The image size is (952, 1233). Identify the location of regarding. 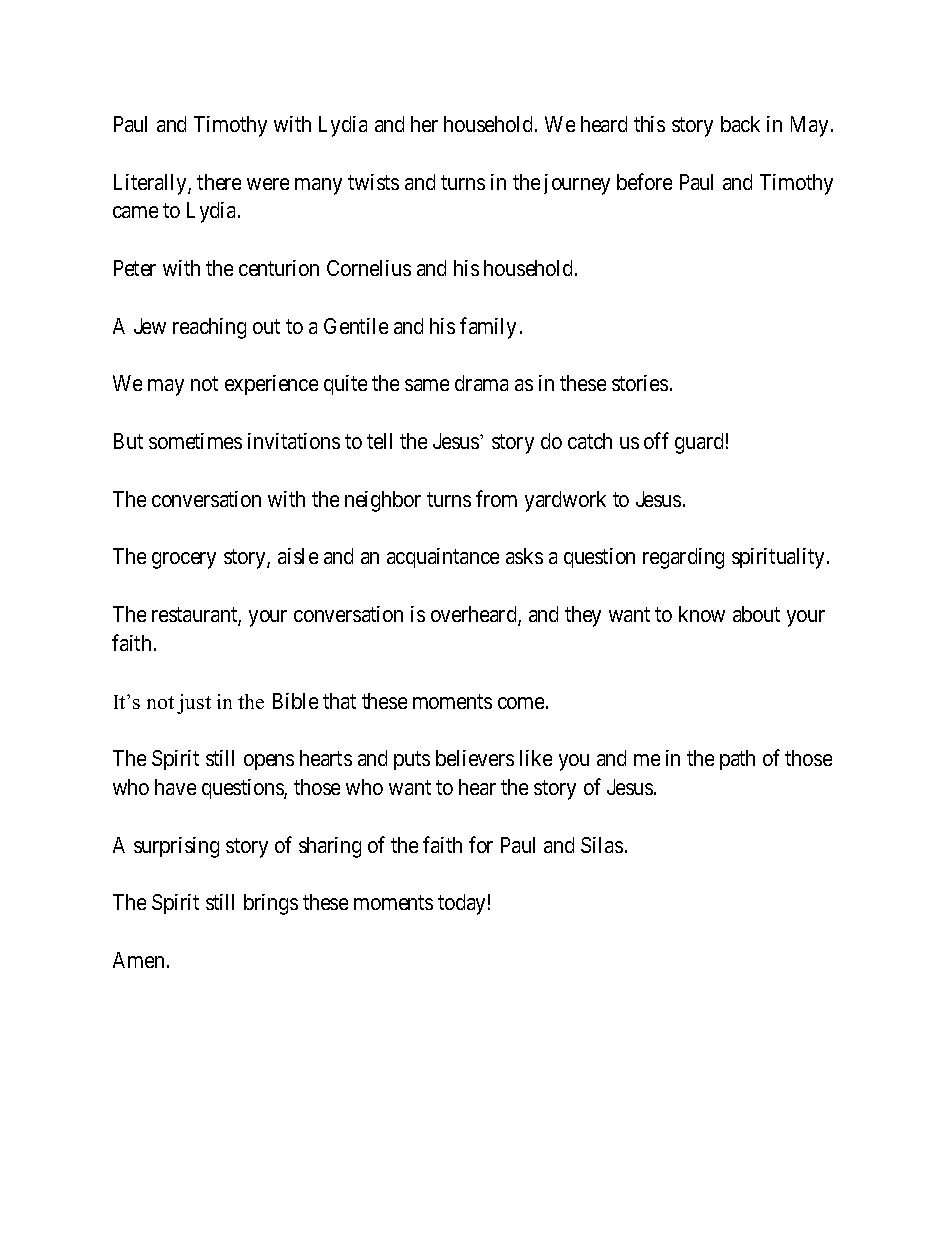
(683, 558).
